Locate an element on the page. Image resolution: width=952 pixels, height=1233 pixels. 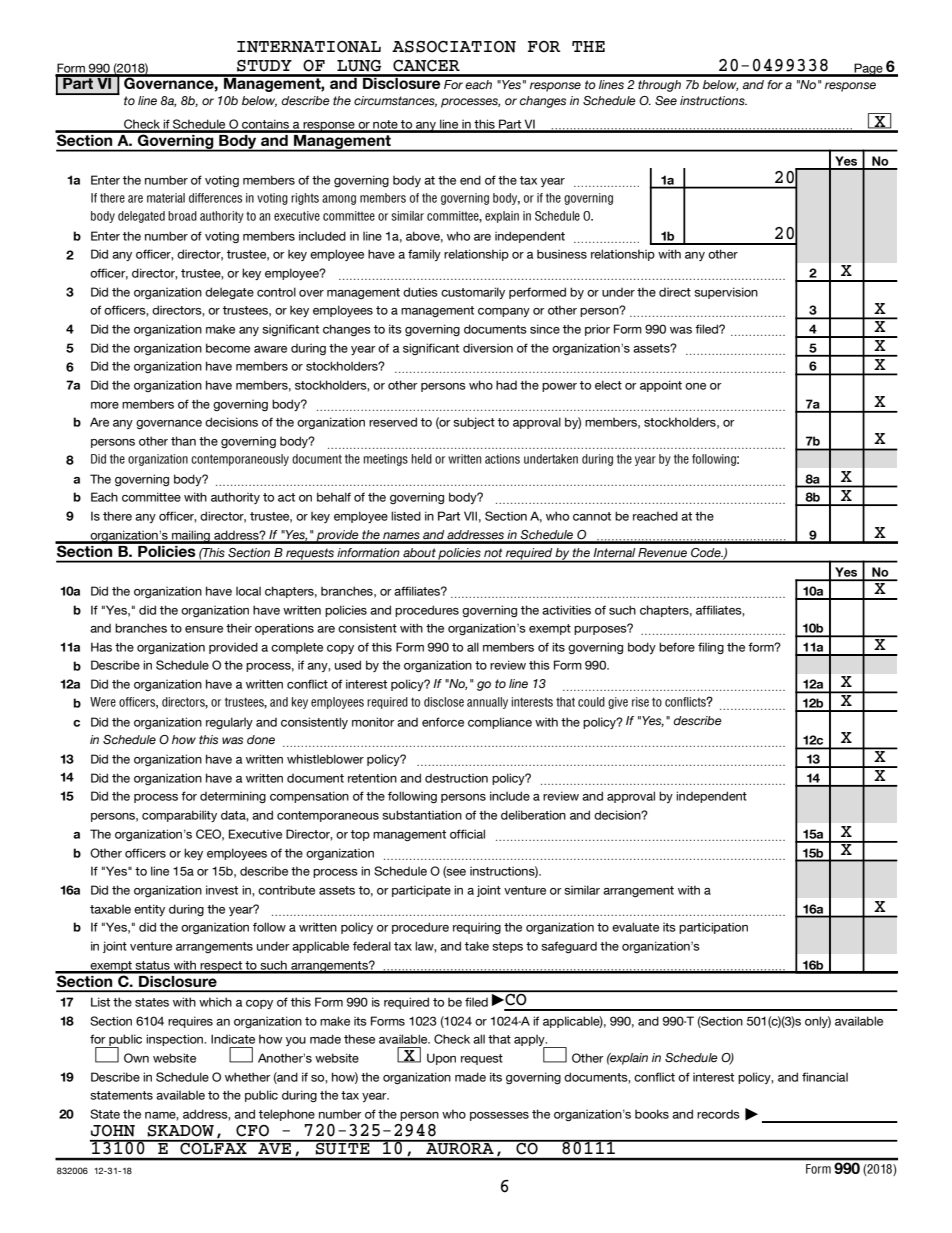
subject is located at coordinates (474, 423).
